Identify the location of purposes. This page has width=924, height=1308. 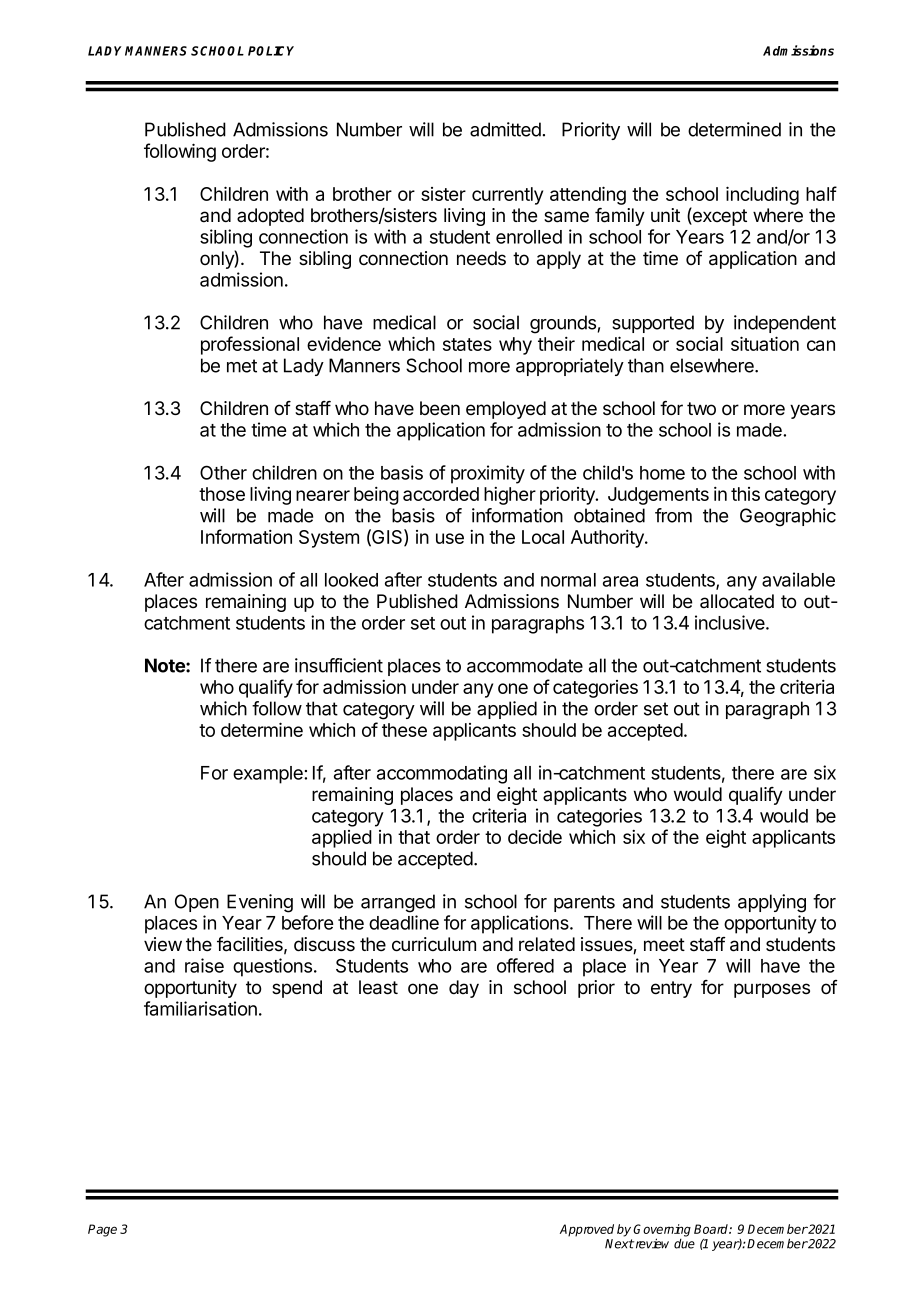
(772, 990).
